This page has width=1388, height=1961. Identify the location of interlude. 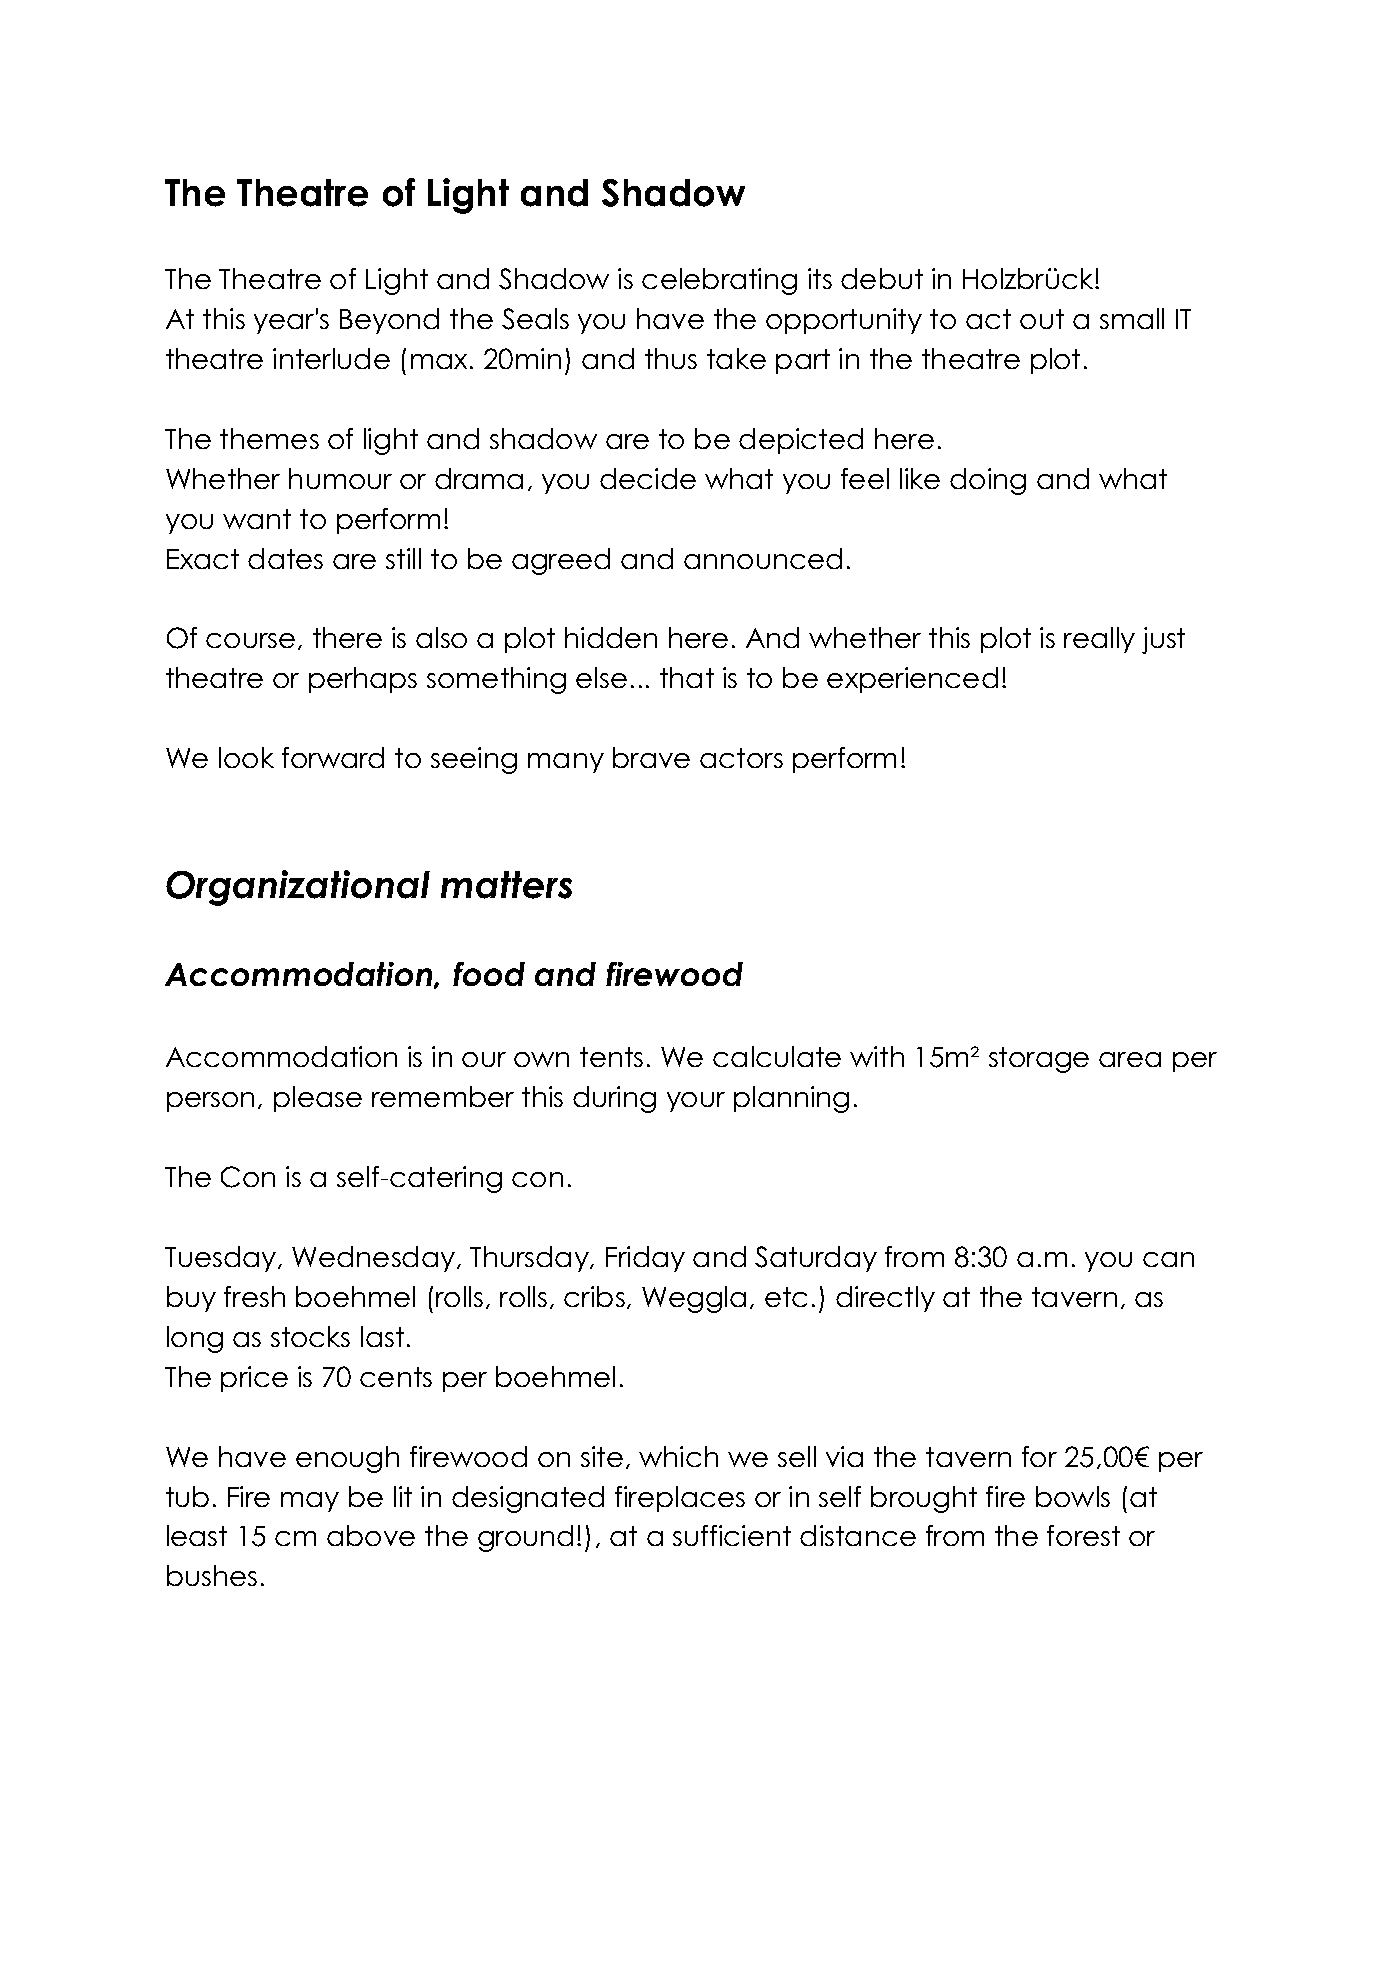
(331, 358).
